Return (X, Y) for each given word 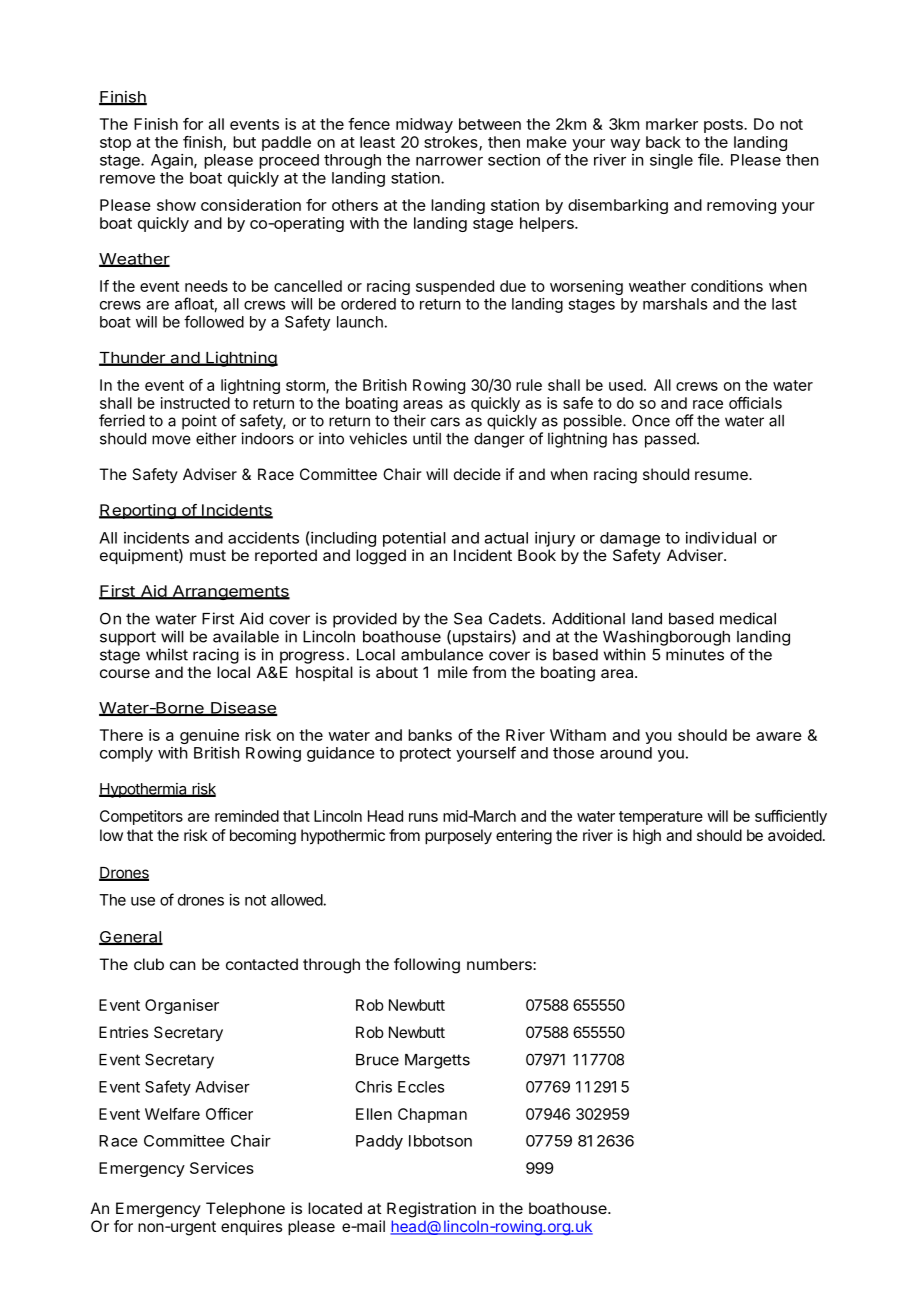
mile (453, 672)
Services (222, 1168)
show (176, 205)
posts (724, 126)
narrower (449, 161)
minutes (695, 654)
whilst (167, 654)
